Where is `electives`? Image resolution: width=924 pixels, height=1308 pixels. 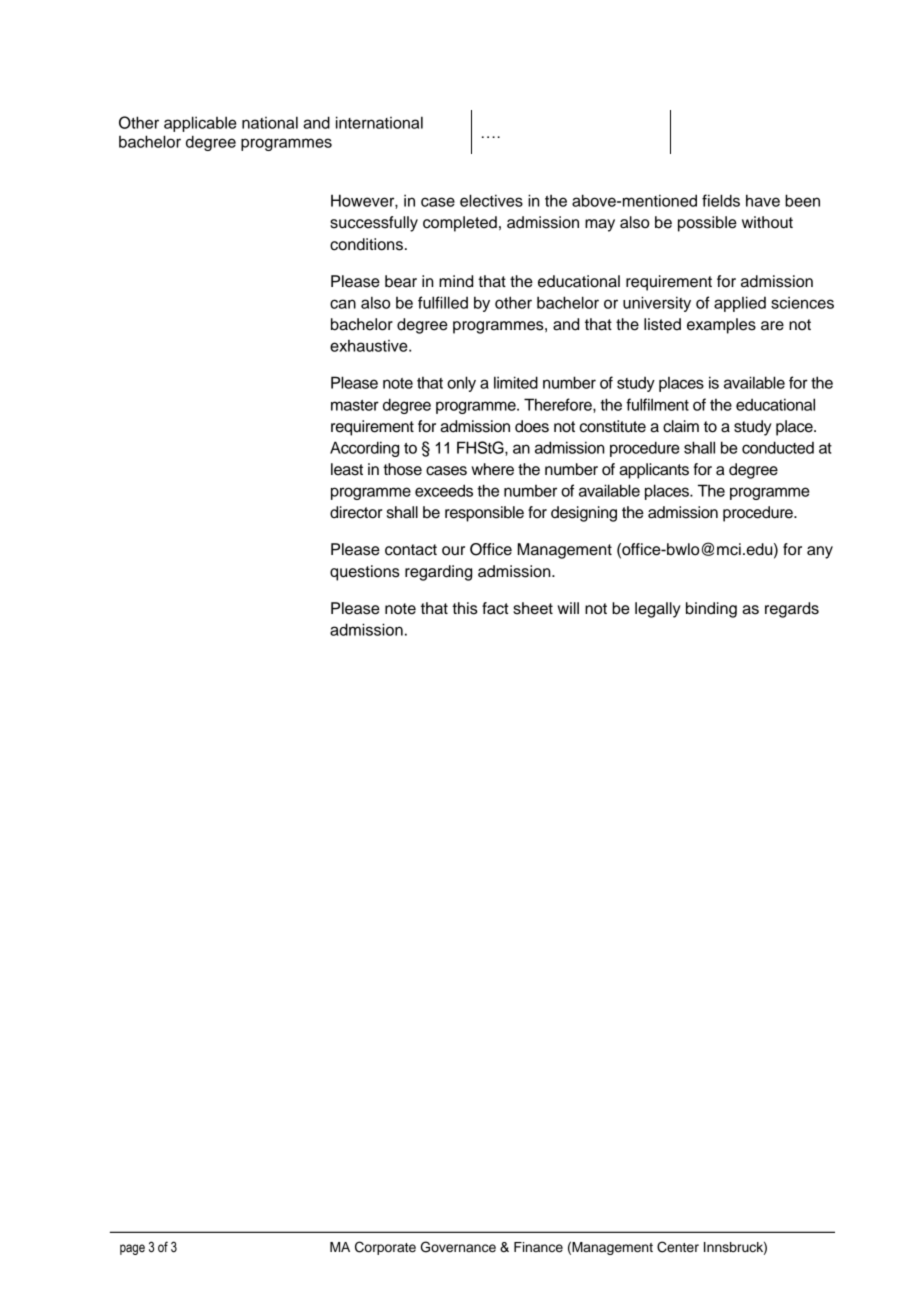
electives is located at coordinates (491, 200).
